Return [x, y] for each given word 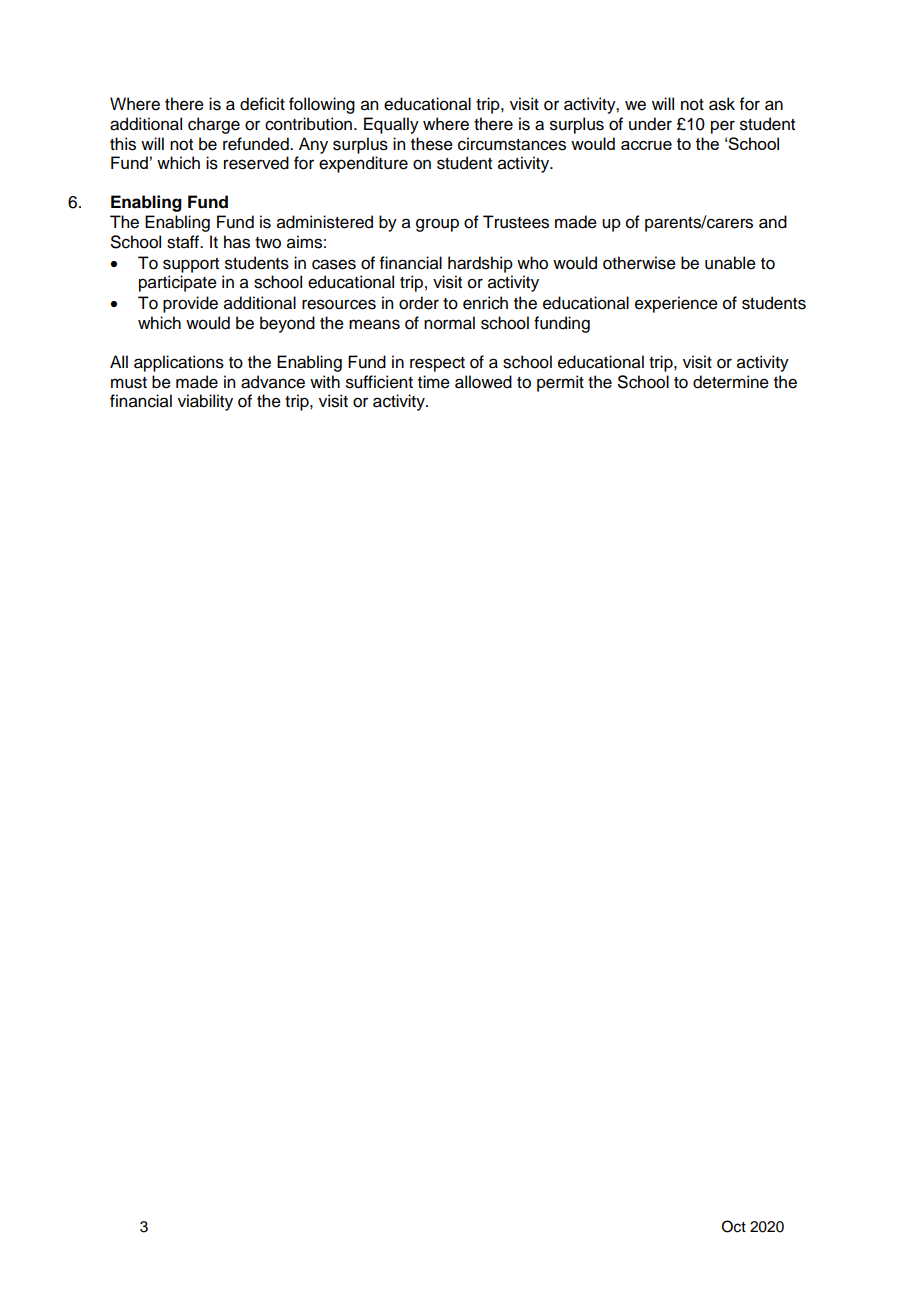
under [650, 124]
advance [273, 382]
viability [205, 402]
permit [560, 383]
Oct [734, 1226]
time [434, 382]
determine [731, 382]
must [129, 383]
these [432, 144]
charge [214, 125]
